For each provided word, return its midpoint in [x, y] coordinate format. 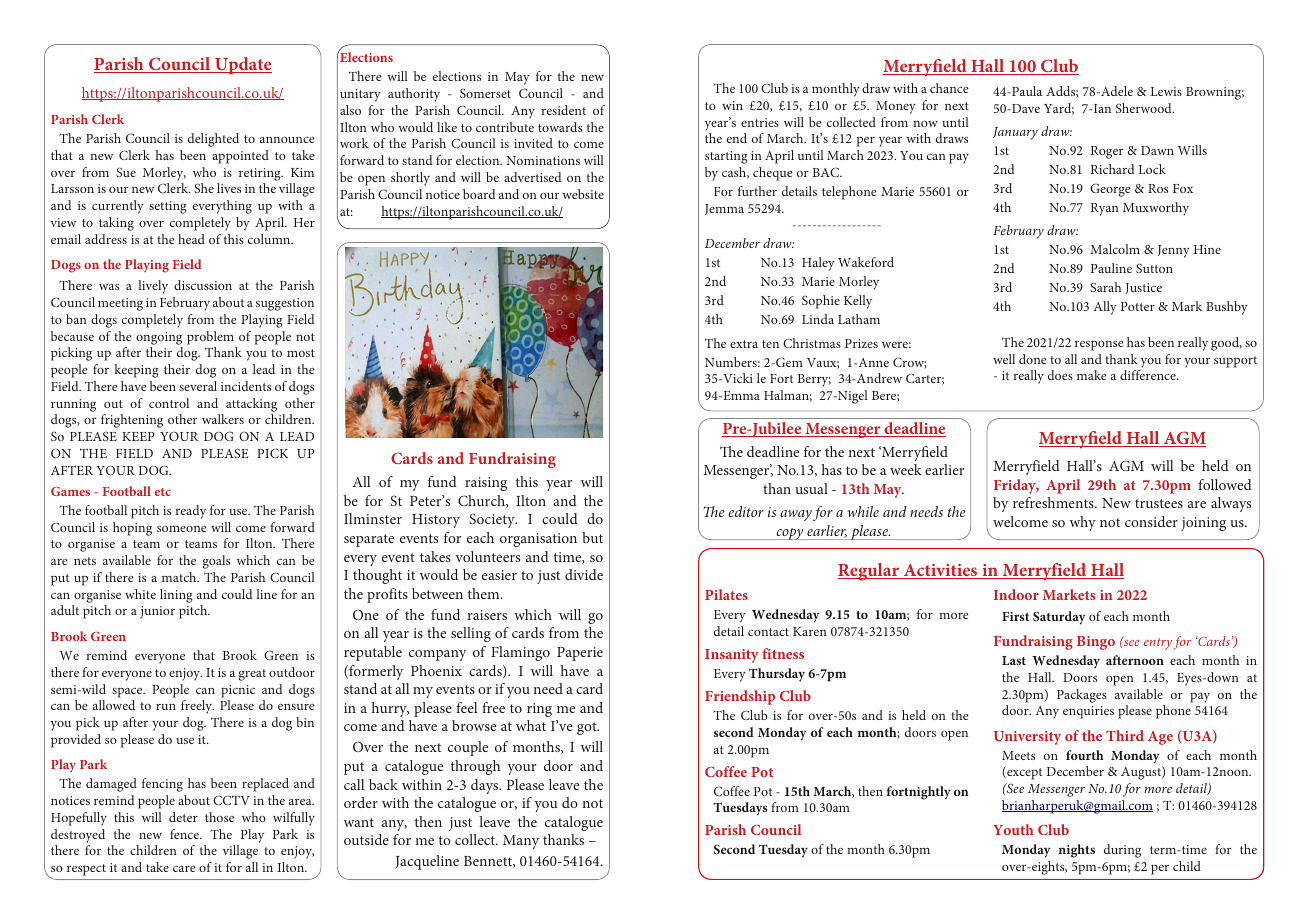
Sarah [1105, 287]
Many [521, 842]
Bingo [1096, 643]
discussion [203, 285]
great [252, 675]
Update [242, 65]
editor [746, 511]
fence [185, 834]
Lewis [1166, 91]
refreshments [1054, 502]
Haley [818, 264]
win [732, 105]
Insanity [732, 656]
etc [163, 492]
